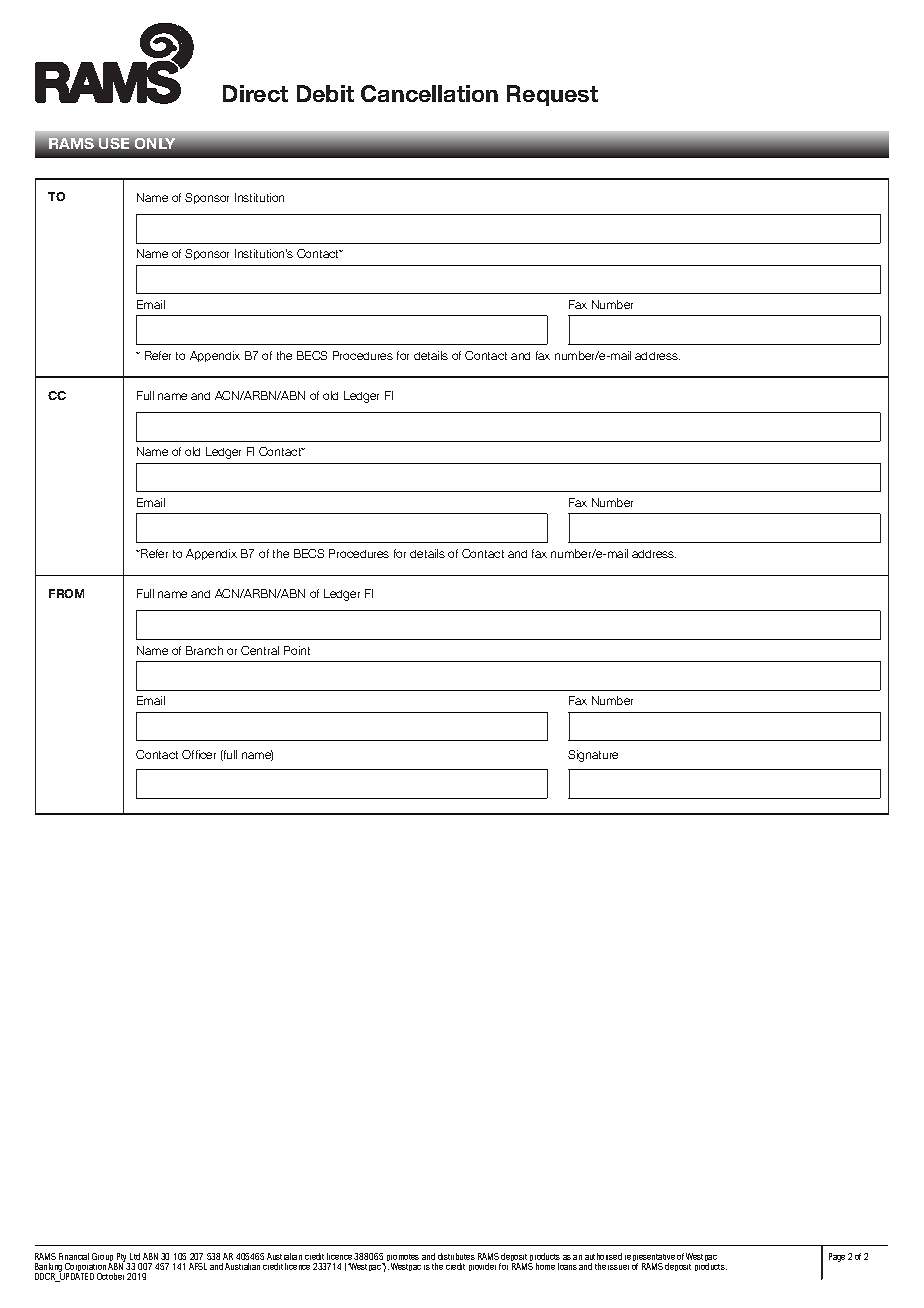 The image size is (924, 1308). What do you see at coordinates (260, 650) in the page?
I see `Central` at bounding box center [260, 650].
